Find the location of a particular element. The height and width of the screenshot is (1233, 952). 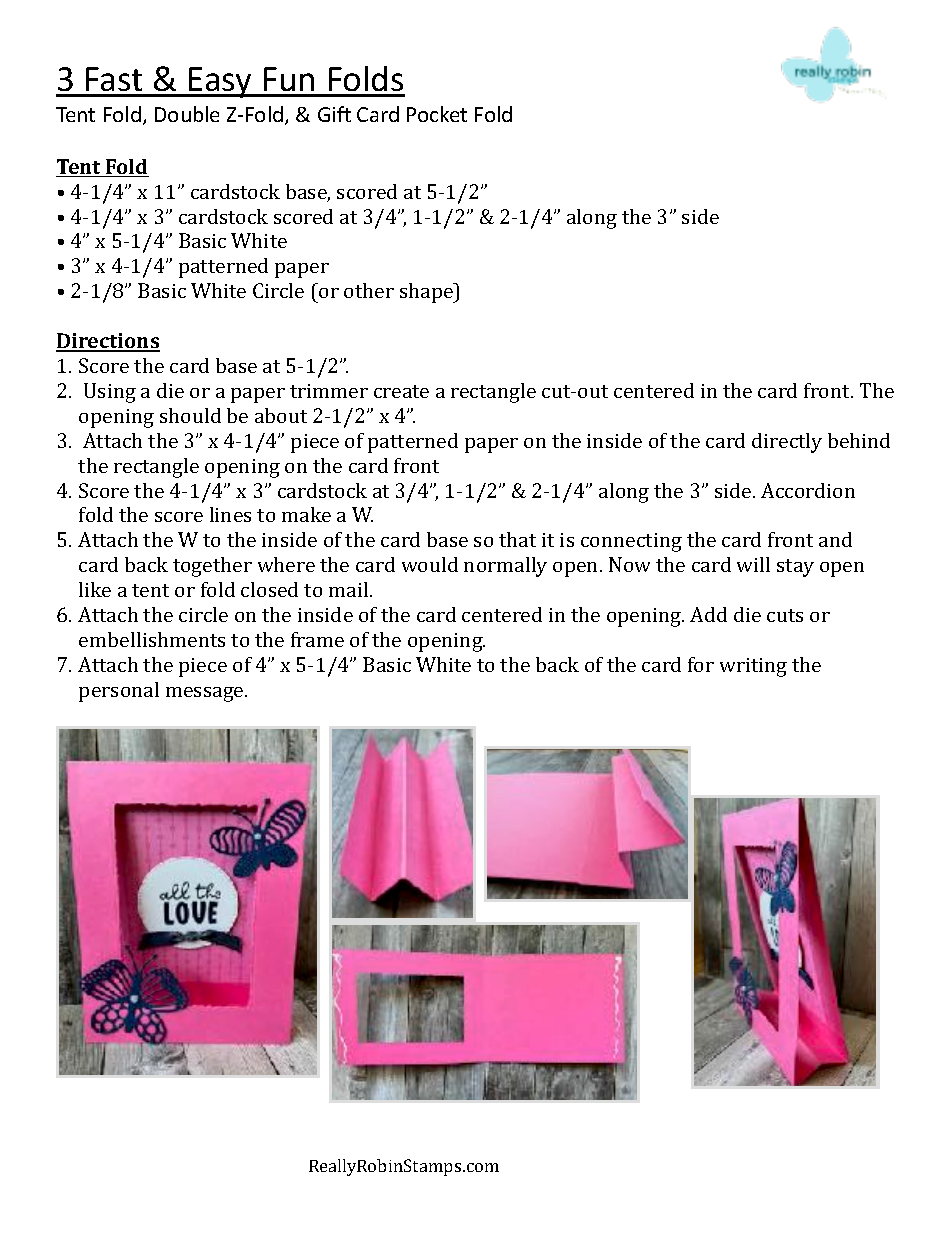

Double is located at coordinates (187, 114).
